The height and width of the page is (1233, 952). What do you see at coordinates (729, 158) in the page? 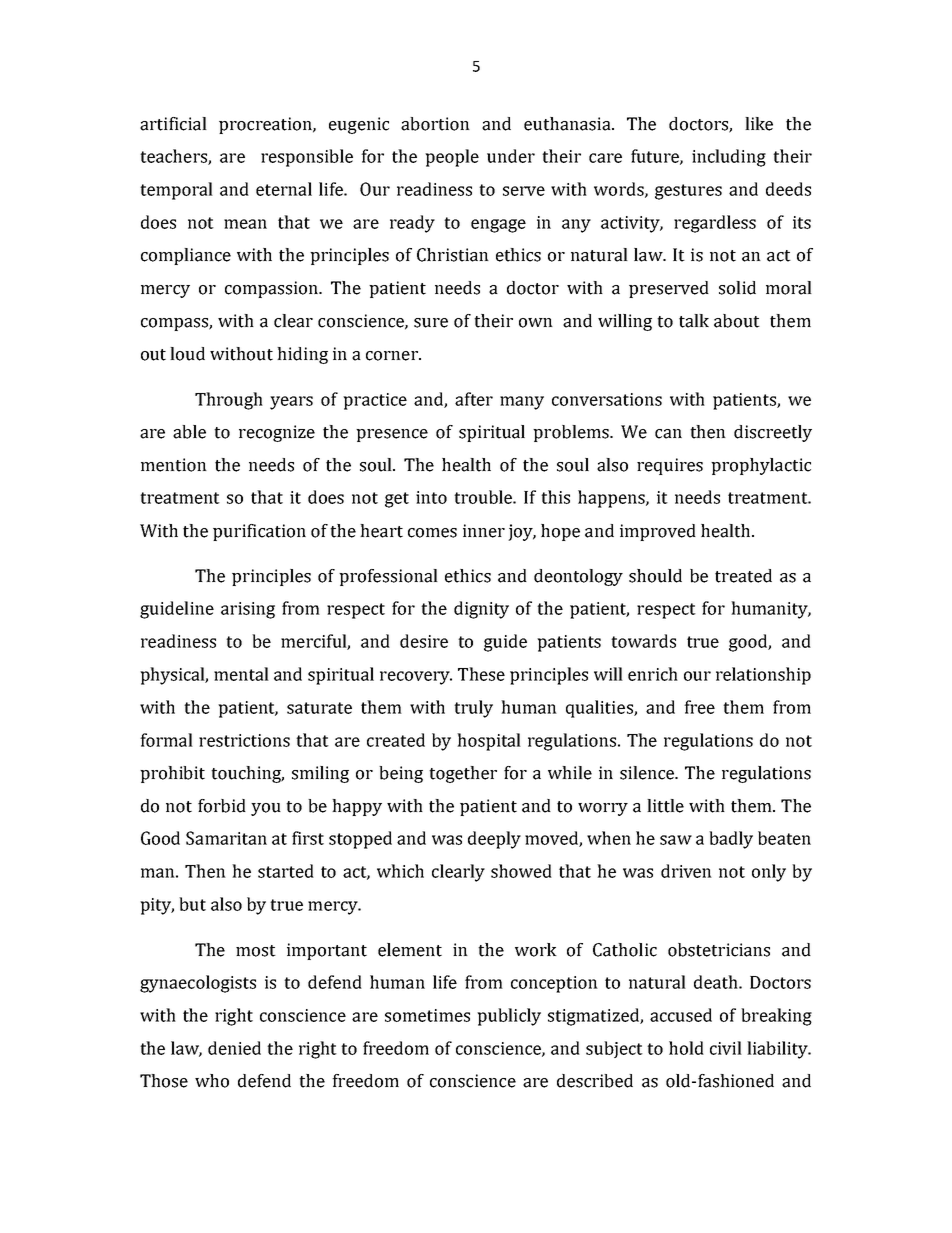
I see `including` at bounding box center [729, 158].
